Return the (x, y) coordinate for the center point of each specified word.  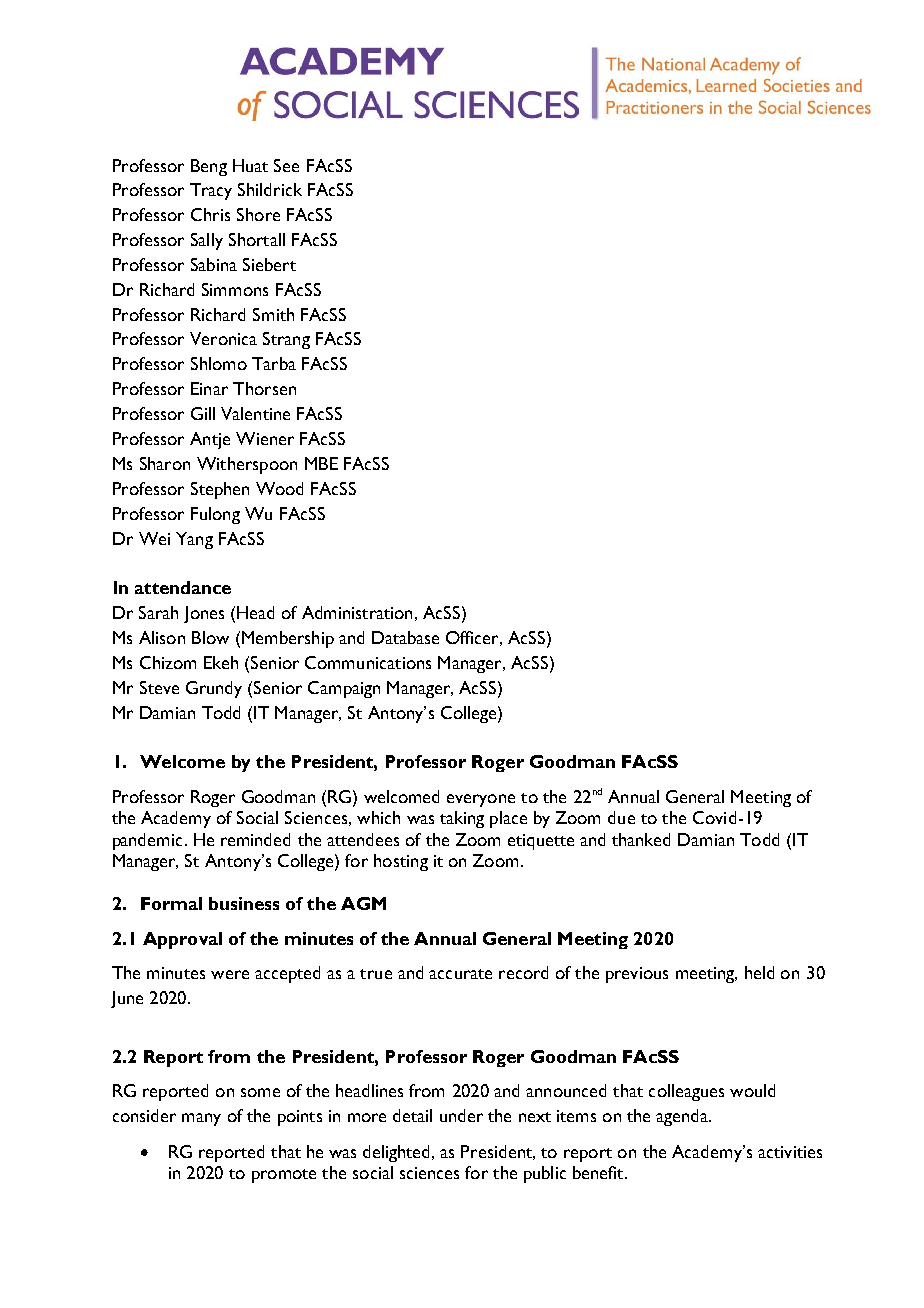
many (201, 1119)
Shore (258, 214)
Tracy (211, 191)
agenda (683, 1117)
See (286, 165)
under (461, 1115)
